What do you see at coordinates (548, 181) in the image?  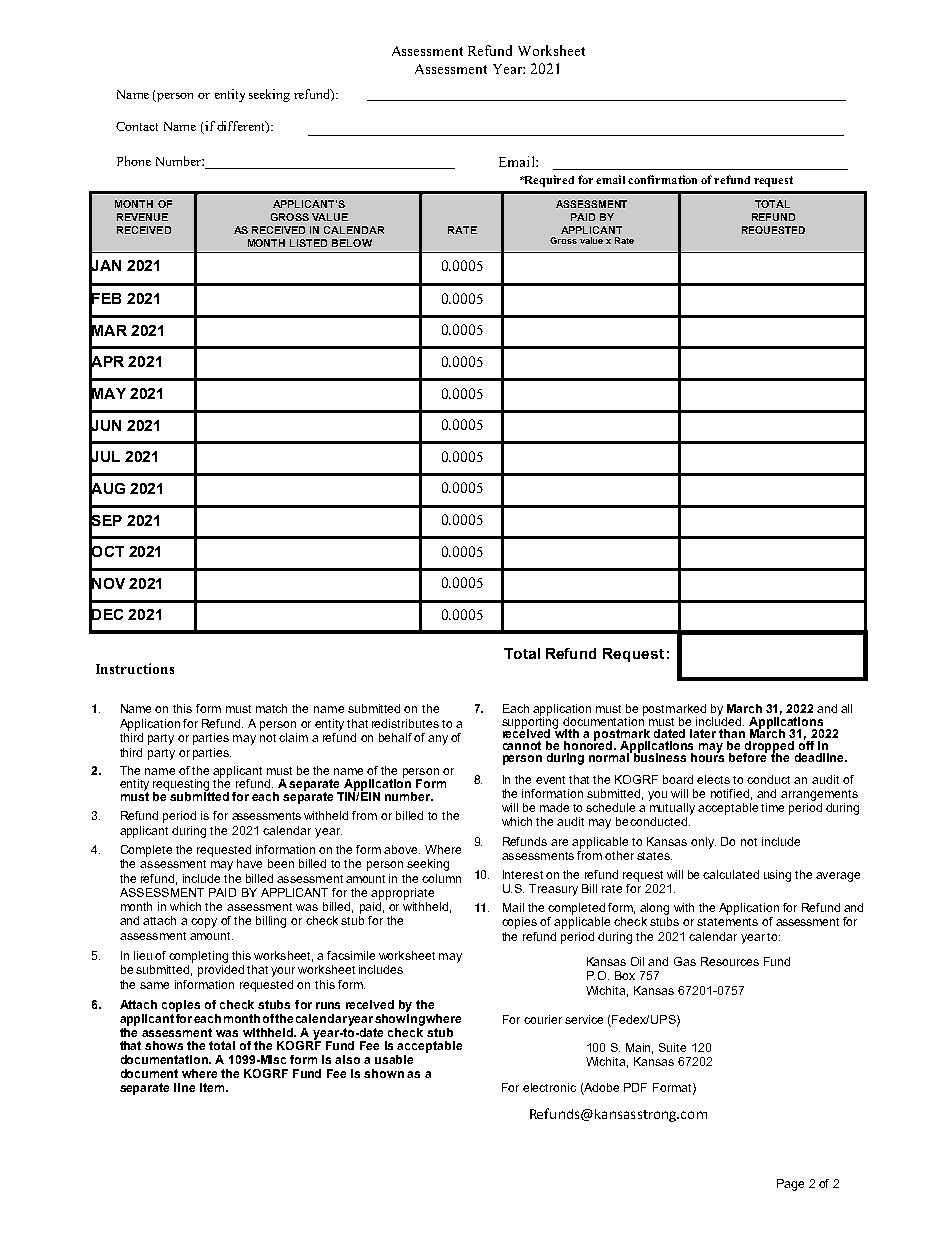 I see `Required` at bounding box center [548, 181].
